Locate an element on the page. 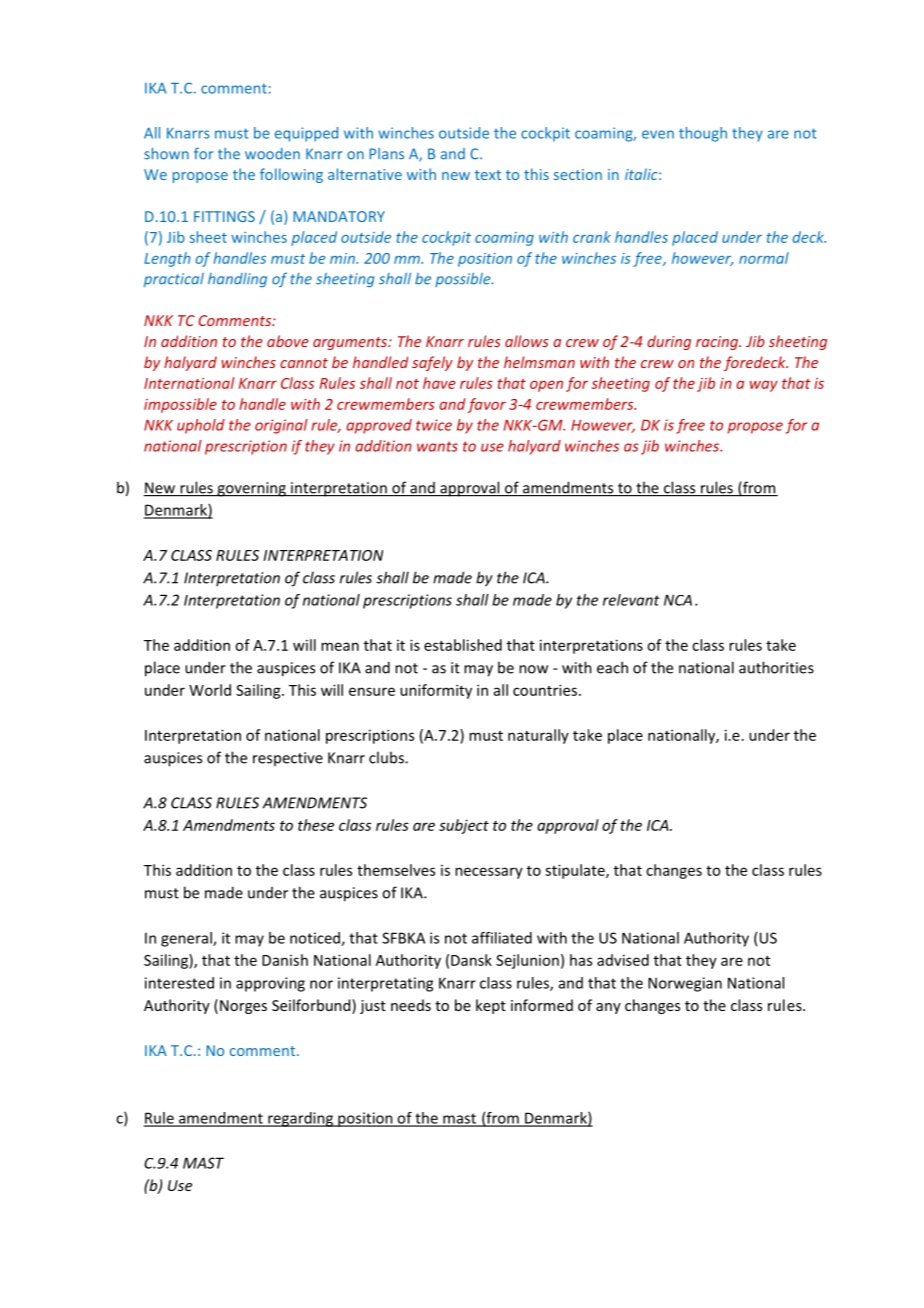 The width and height of the page is (924, 1308). text is located at coordinates (488, 175).
